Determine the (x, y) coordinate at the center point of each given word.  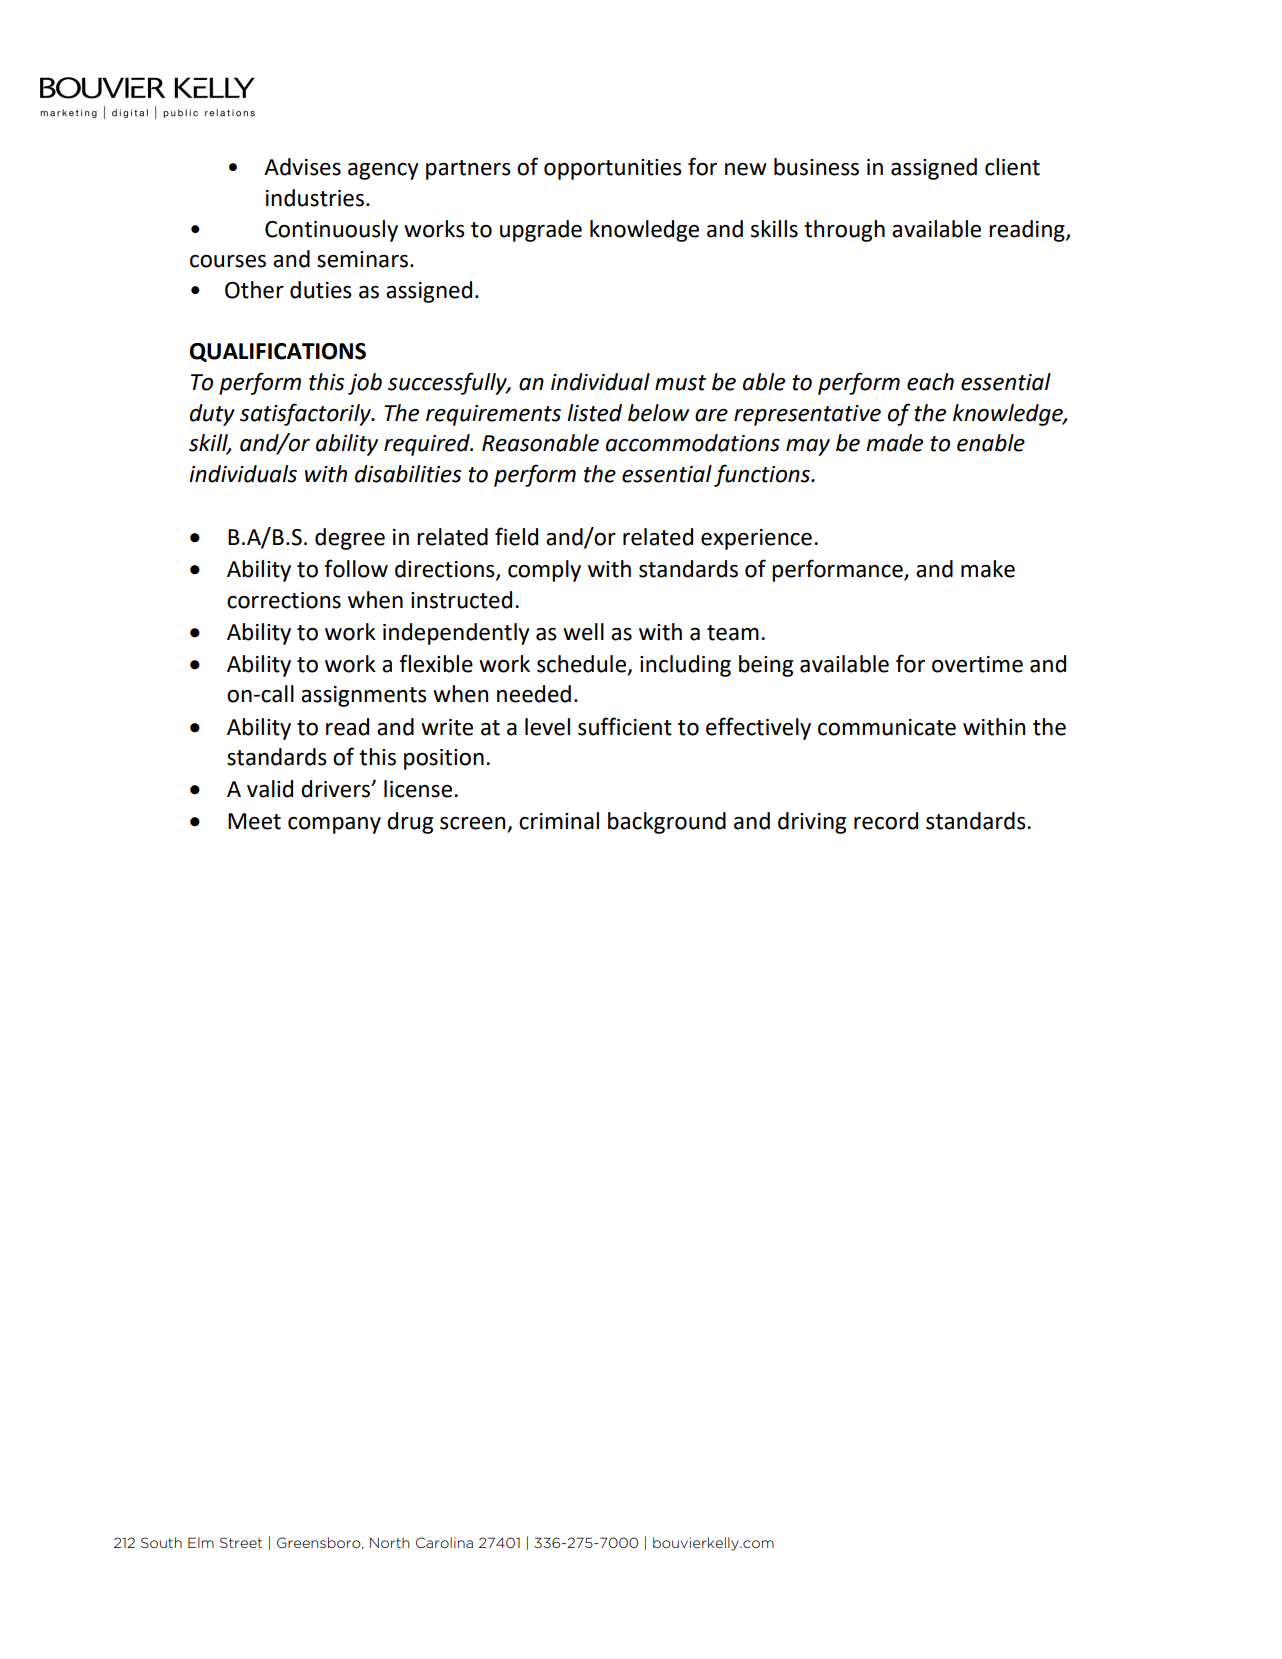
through (844, 231)
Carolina (444, 1542)
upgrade (541, 231)
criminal (559, 821)
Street (241, 1542)
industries (315, 198)
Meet (254, 821)
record (886, 821)
